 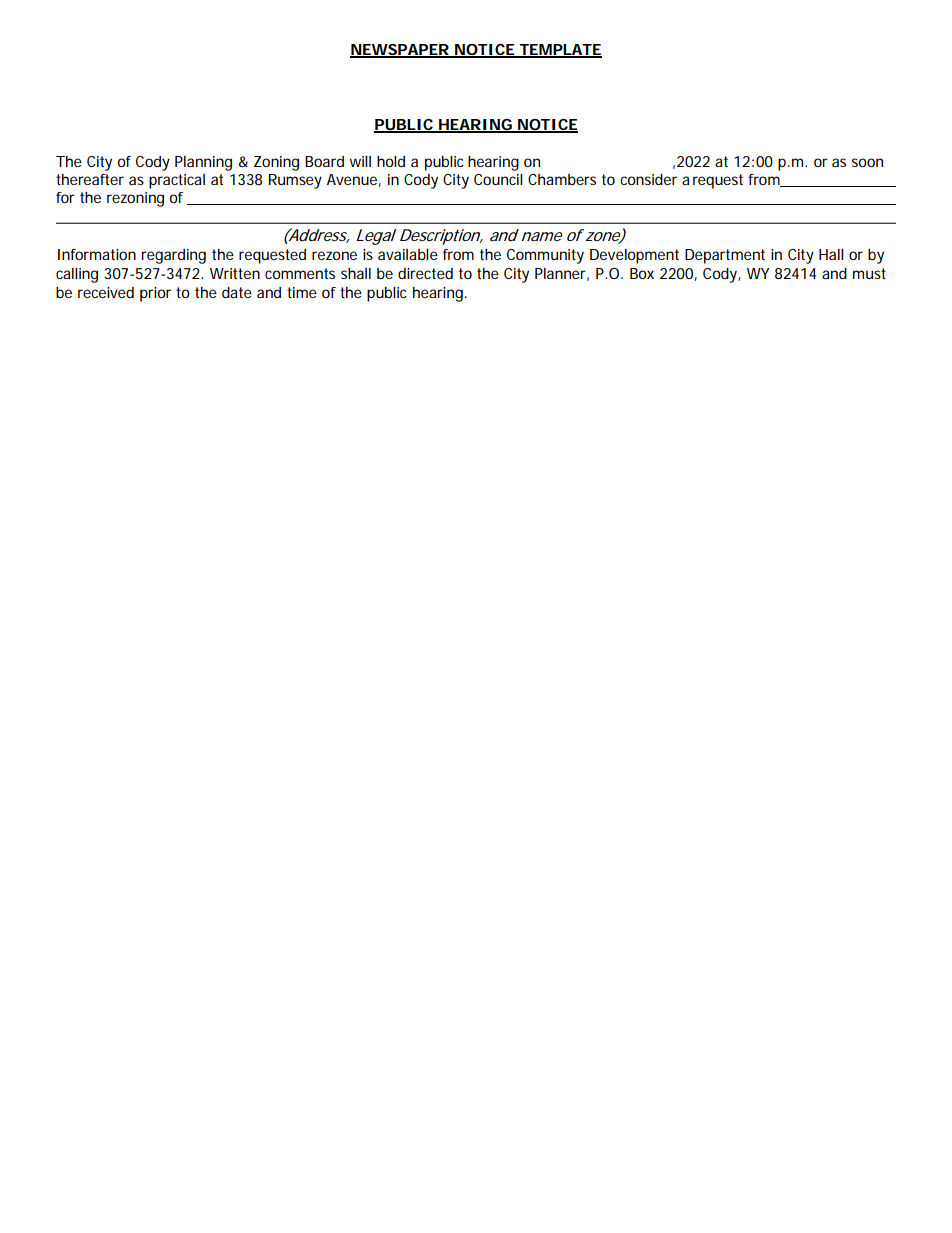 I want to click on Avenue, so click(x=354, y=180).
